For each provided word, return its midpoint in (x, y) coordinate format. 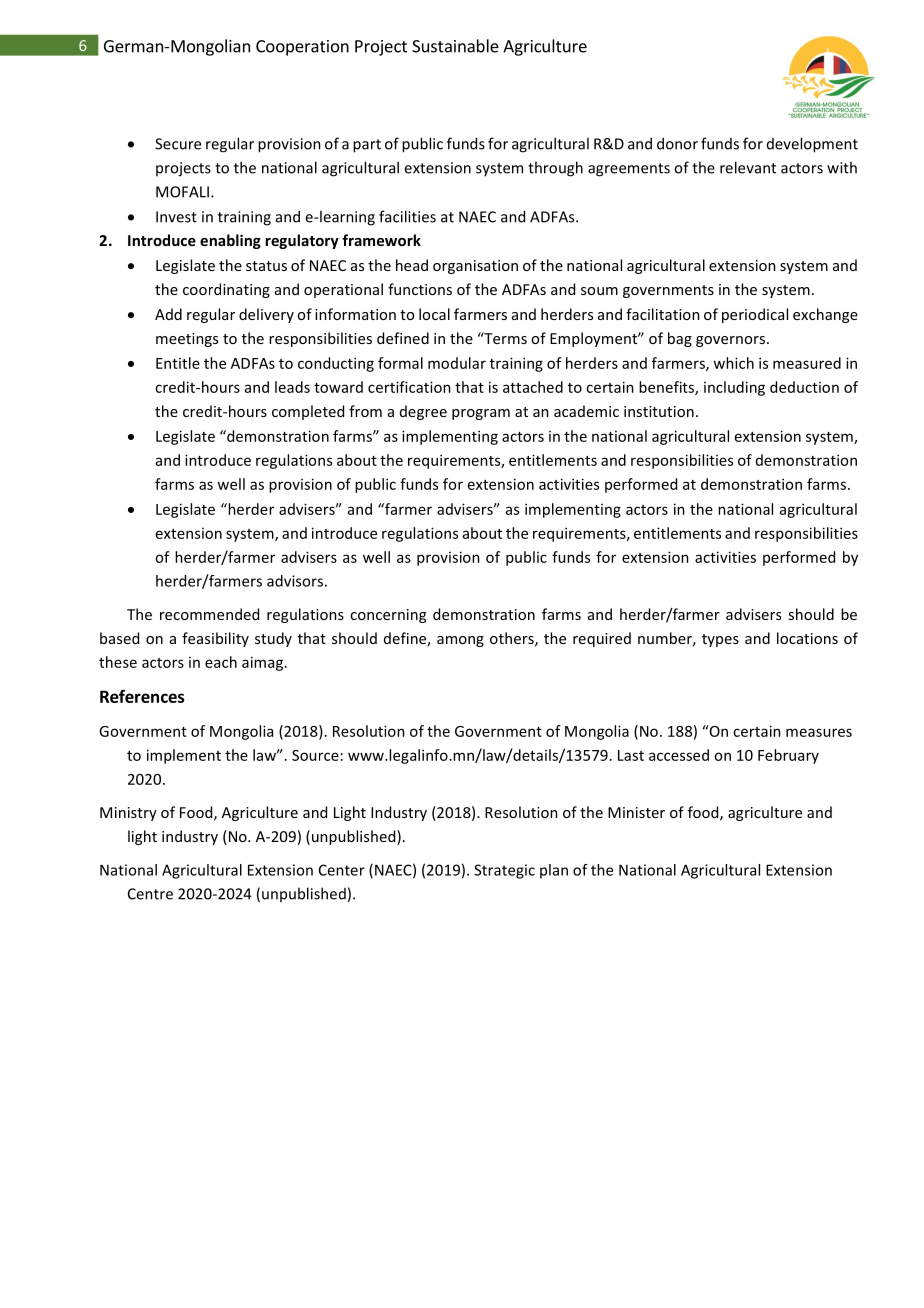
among (460, 641)
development (812, 145)
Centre (150, 894)
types (720, 640)
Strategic (504, 871)
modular (457, 363)
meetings (187, 340)
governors (730, 341)
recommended (209, 614)
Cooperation (302, 48)
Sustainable (455, 46)
